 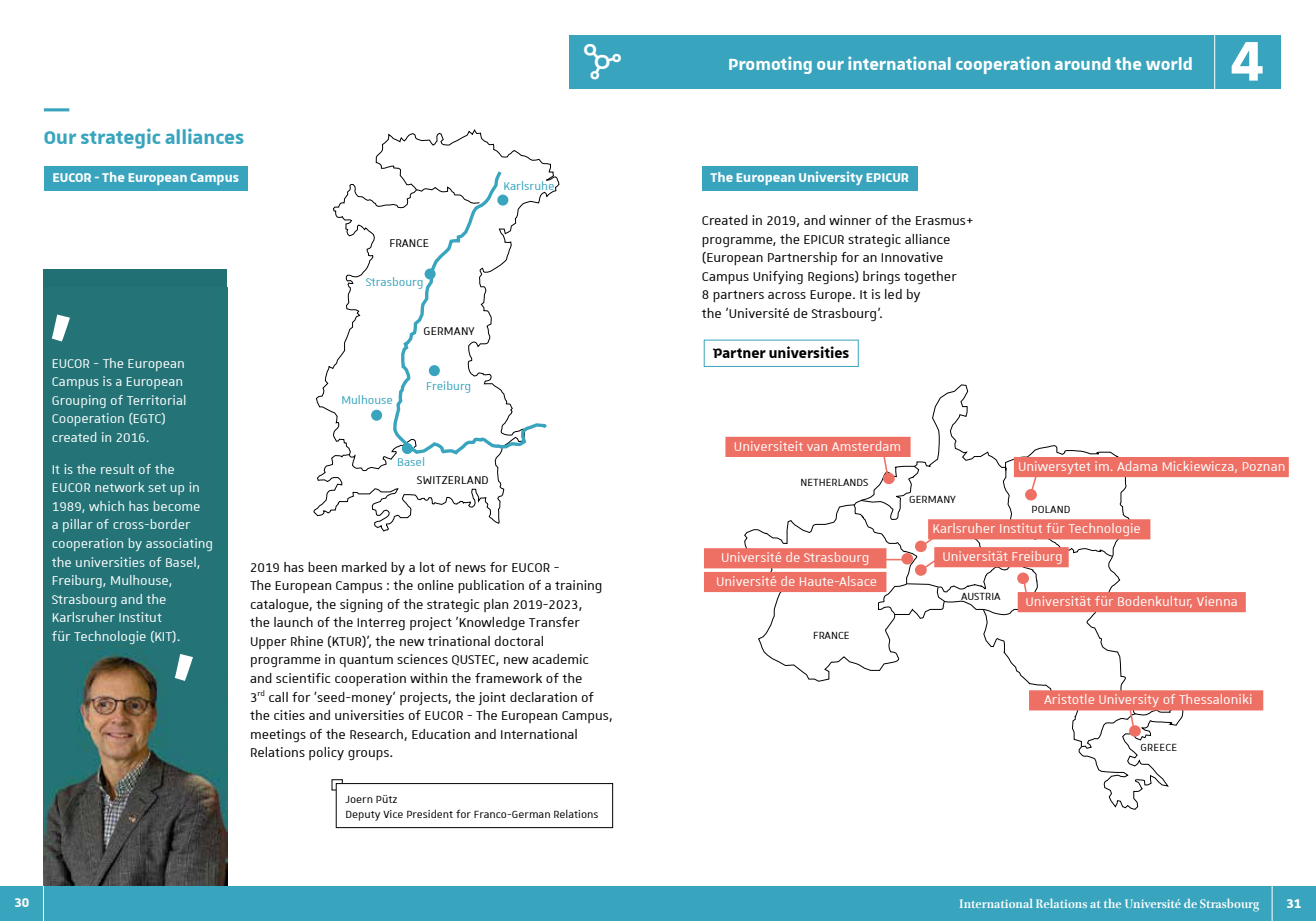 What do you see at coordinates (1051, 509) in the screenshot?
I see `POLAND` at bounding box center [1051, 509].
